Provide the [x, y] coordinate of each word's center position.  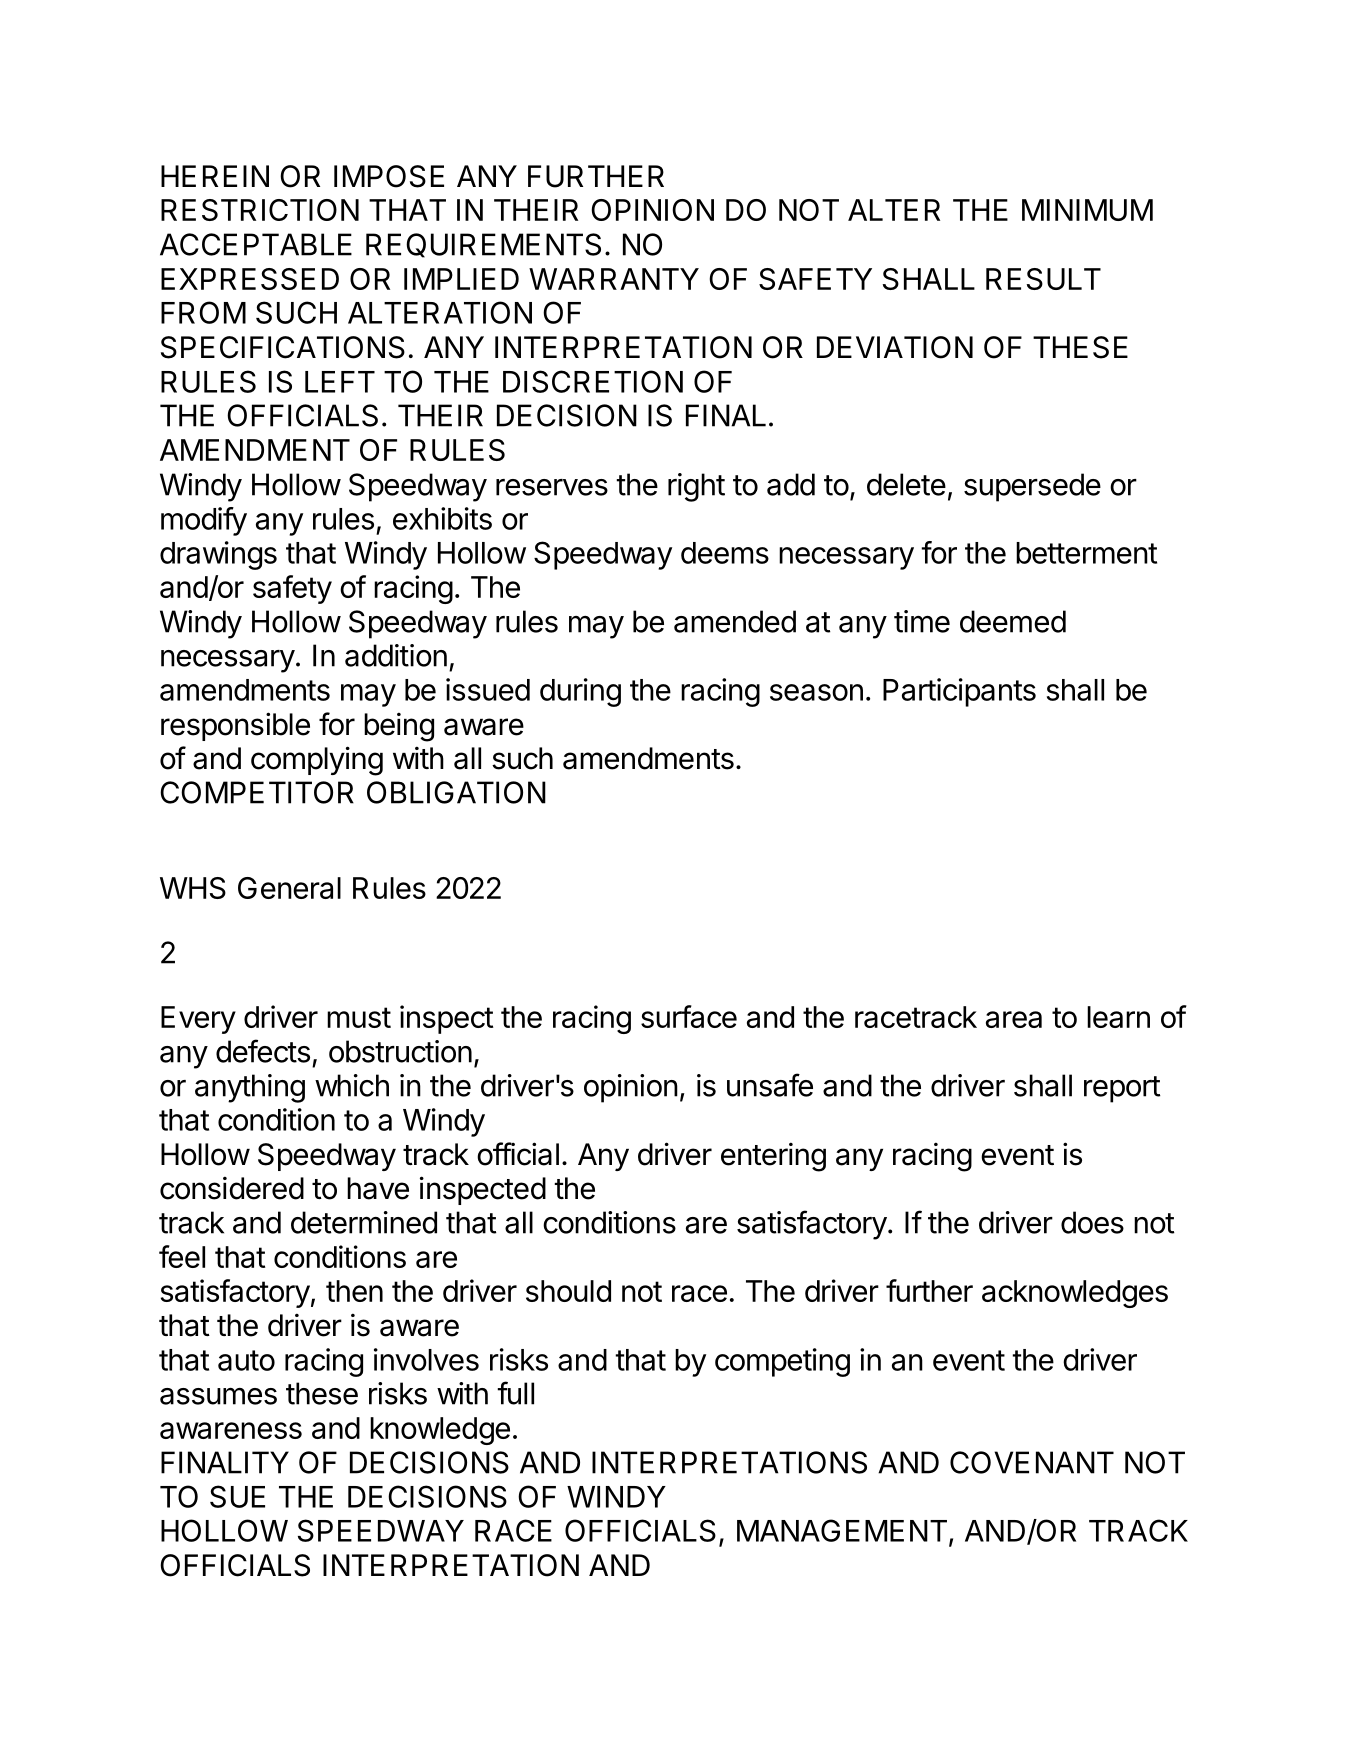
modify [204, 521]
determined [364, 1222]
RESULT [1043, 279]
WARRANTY [614, 279]
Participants [959, 692]
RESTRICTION [260, 210]
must [359, 1017]
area [1014, 1019]
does [1092, 1222]
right [696, 487]
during [580, 692]
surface [689, 1016]
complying [317, 761]
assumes [218, 1396]
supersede [1032, 487]
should [568, 1291]
